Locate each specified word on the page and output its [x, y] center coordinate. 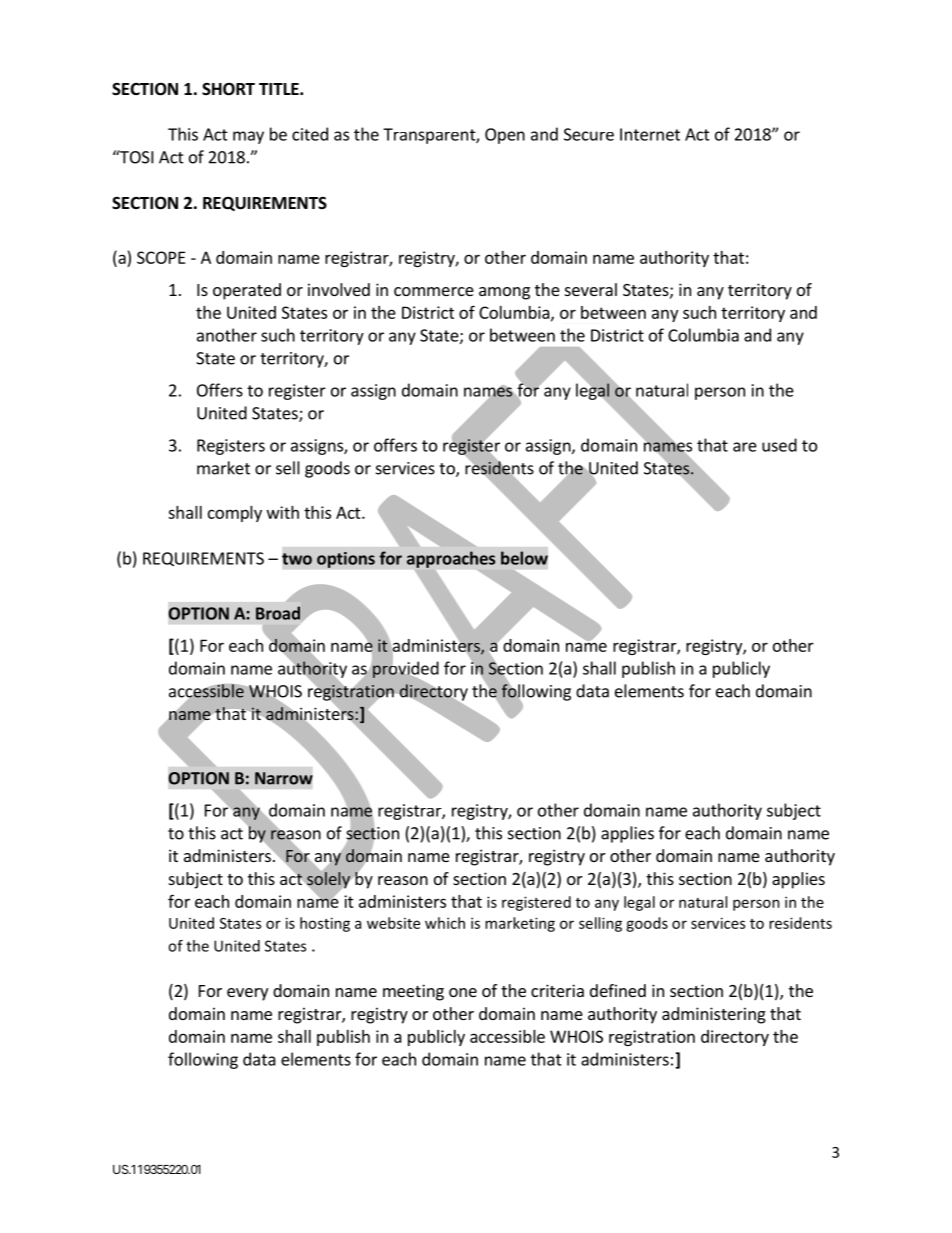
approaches [451, 559]
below [524, 558]
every [247, 994]
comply [235, 514]
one [463, 992]
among [504, 293]
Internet [650, 134]
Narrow [284, 778]
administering [714, 1015]
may [248, 137]
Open [505, 136]
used [779, 445]
